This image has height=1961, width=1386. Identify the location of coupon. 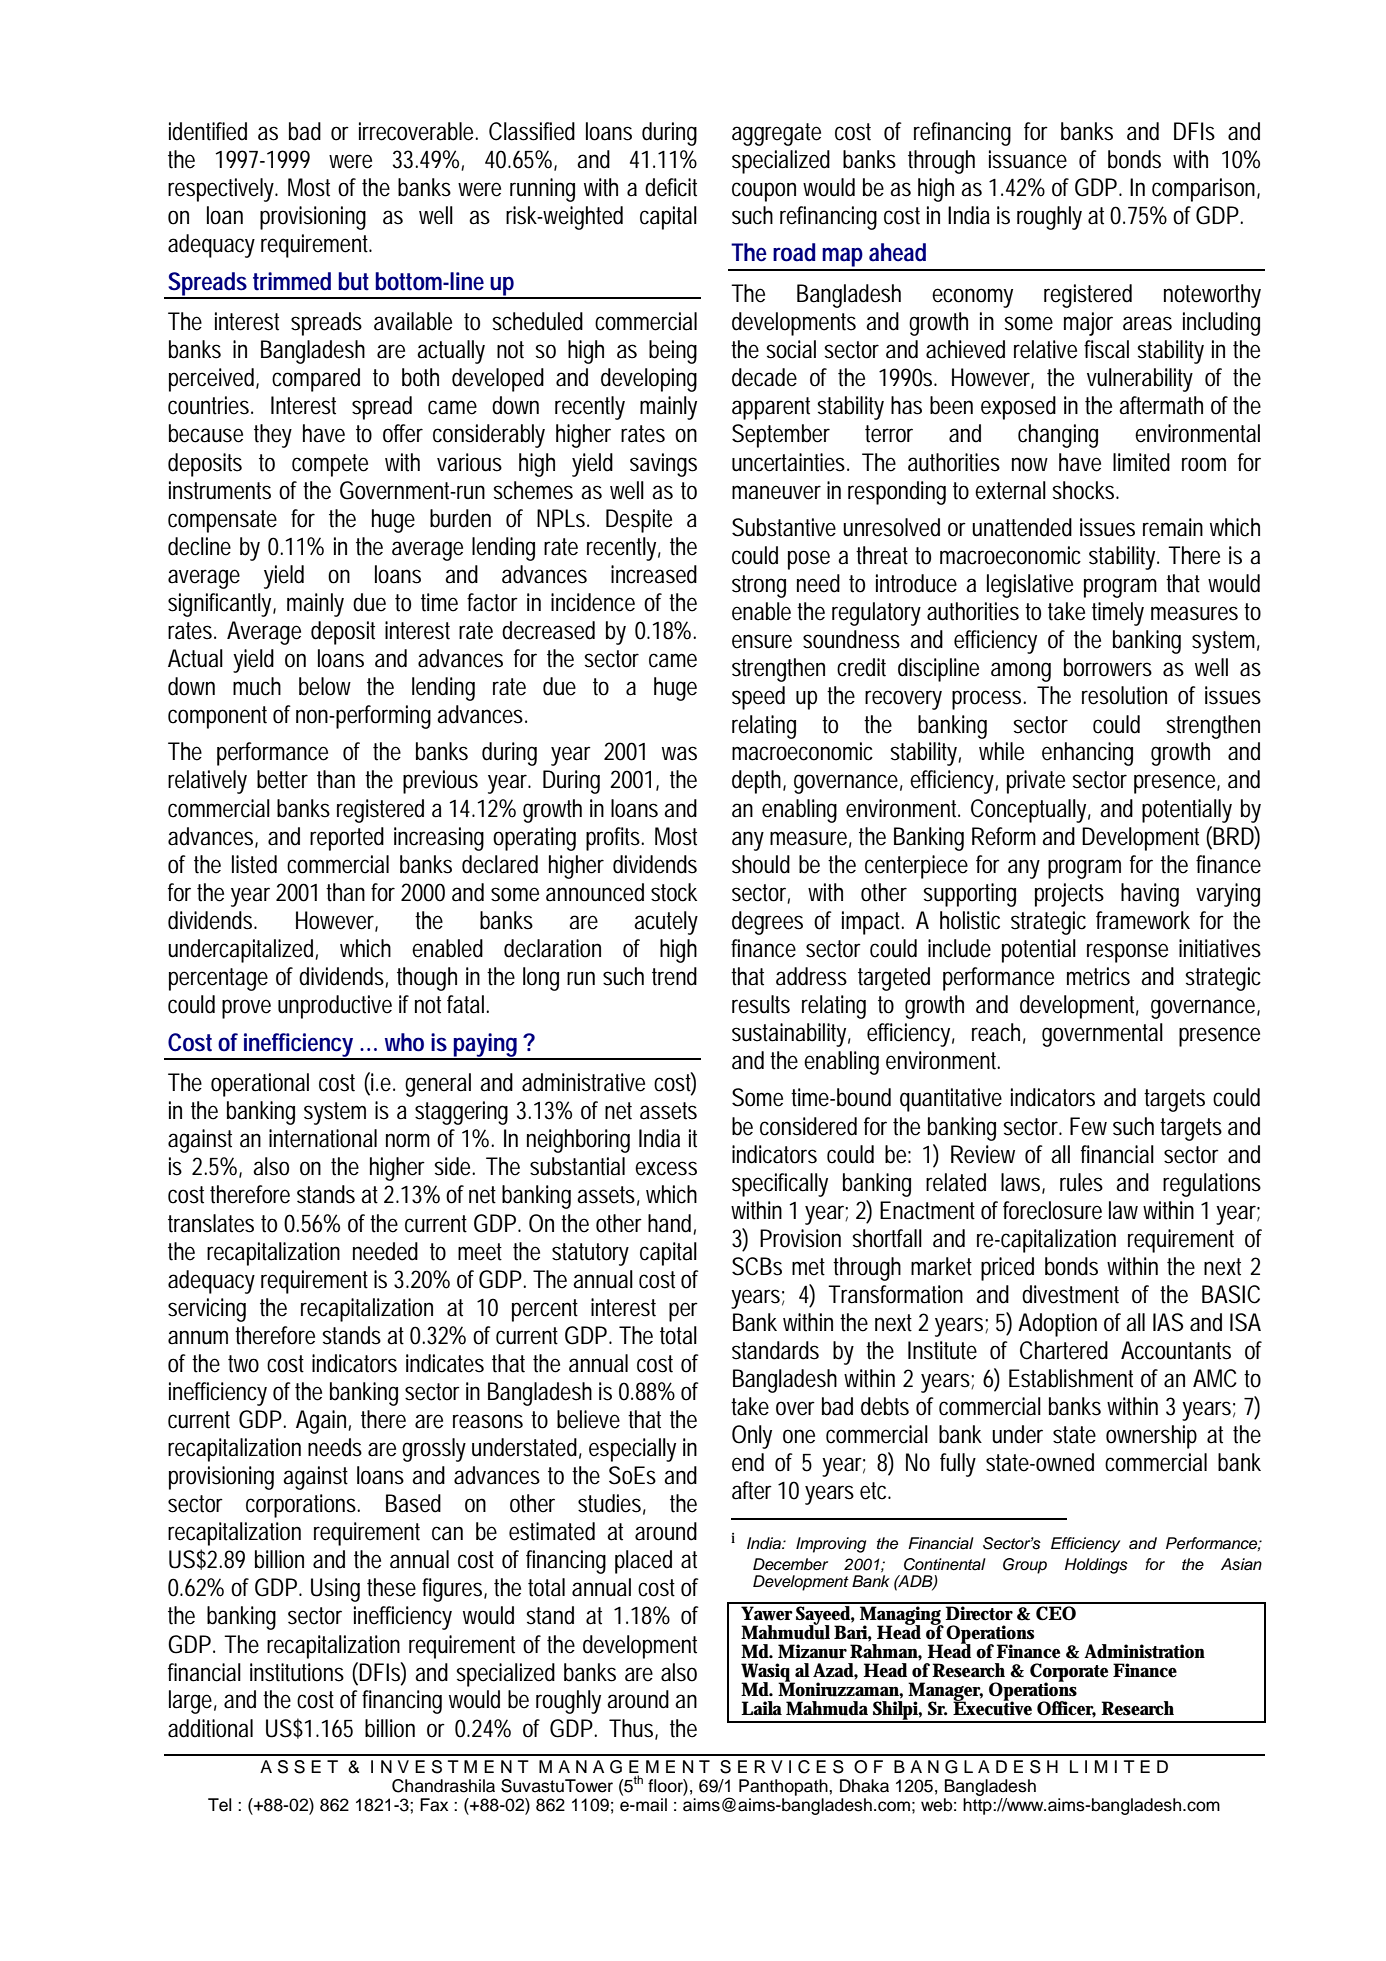
(764, 192).
